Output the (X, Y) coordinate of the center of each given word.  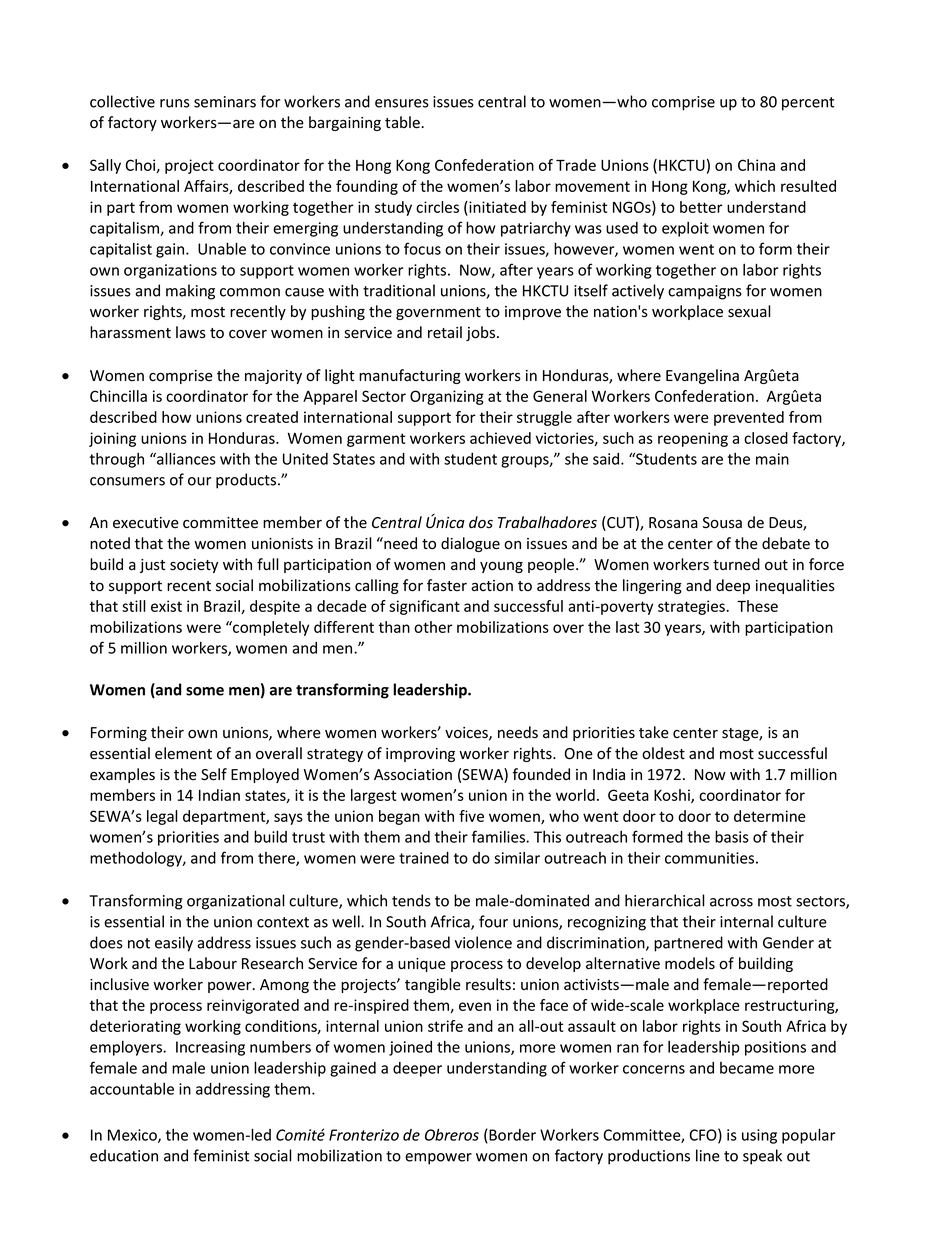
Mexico (133, 1136)
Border (511, 1136)
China (756, 165)
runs (175, 103)
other (433, 627)
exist (166, 606)
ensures (402, 103)
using (759, 1136)
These (757, 606)
